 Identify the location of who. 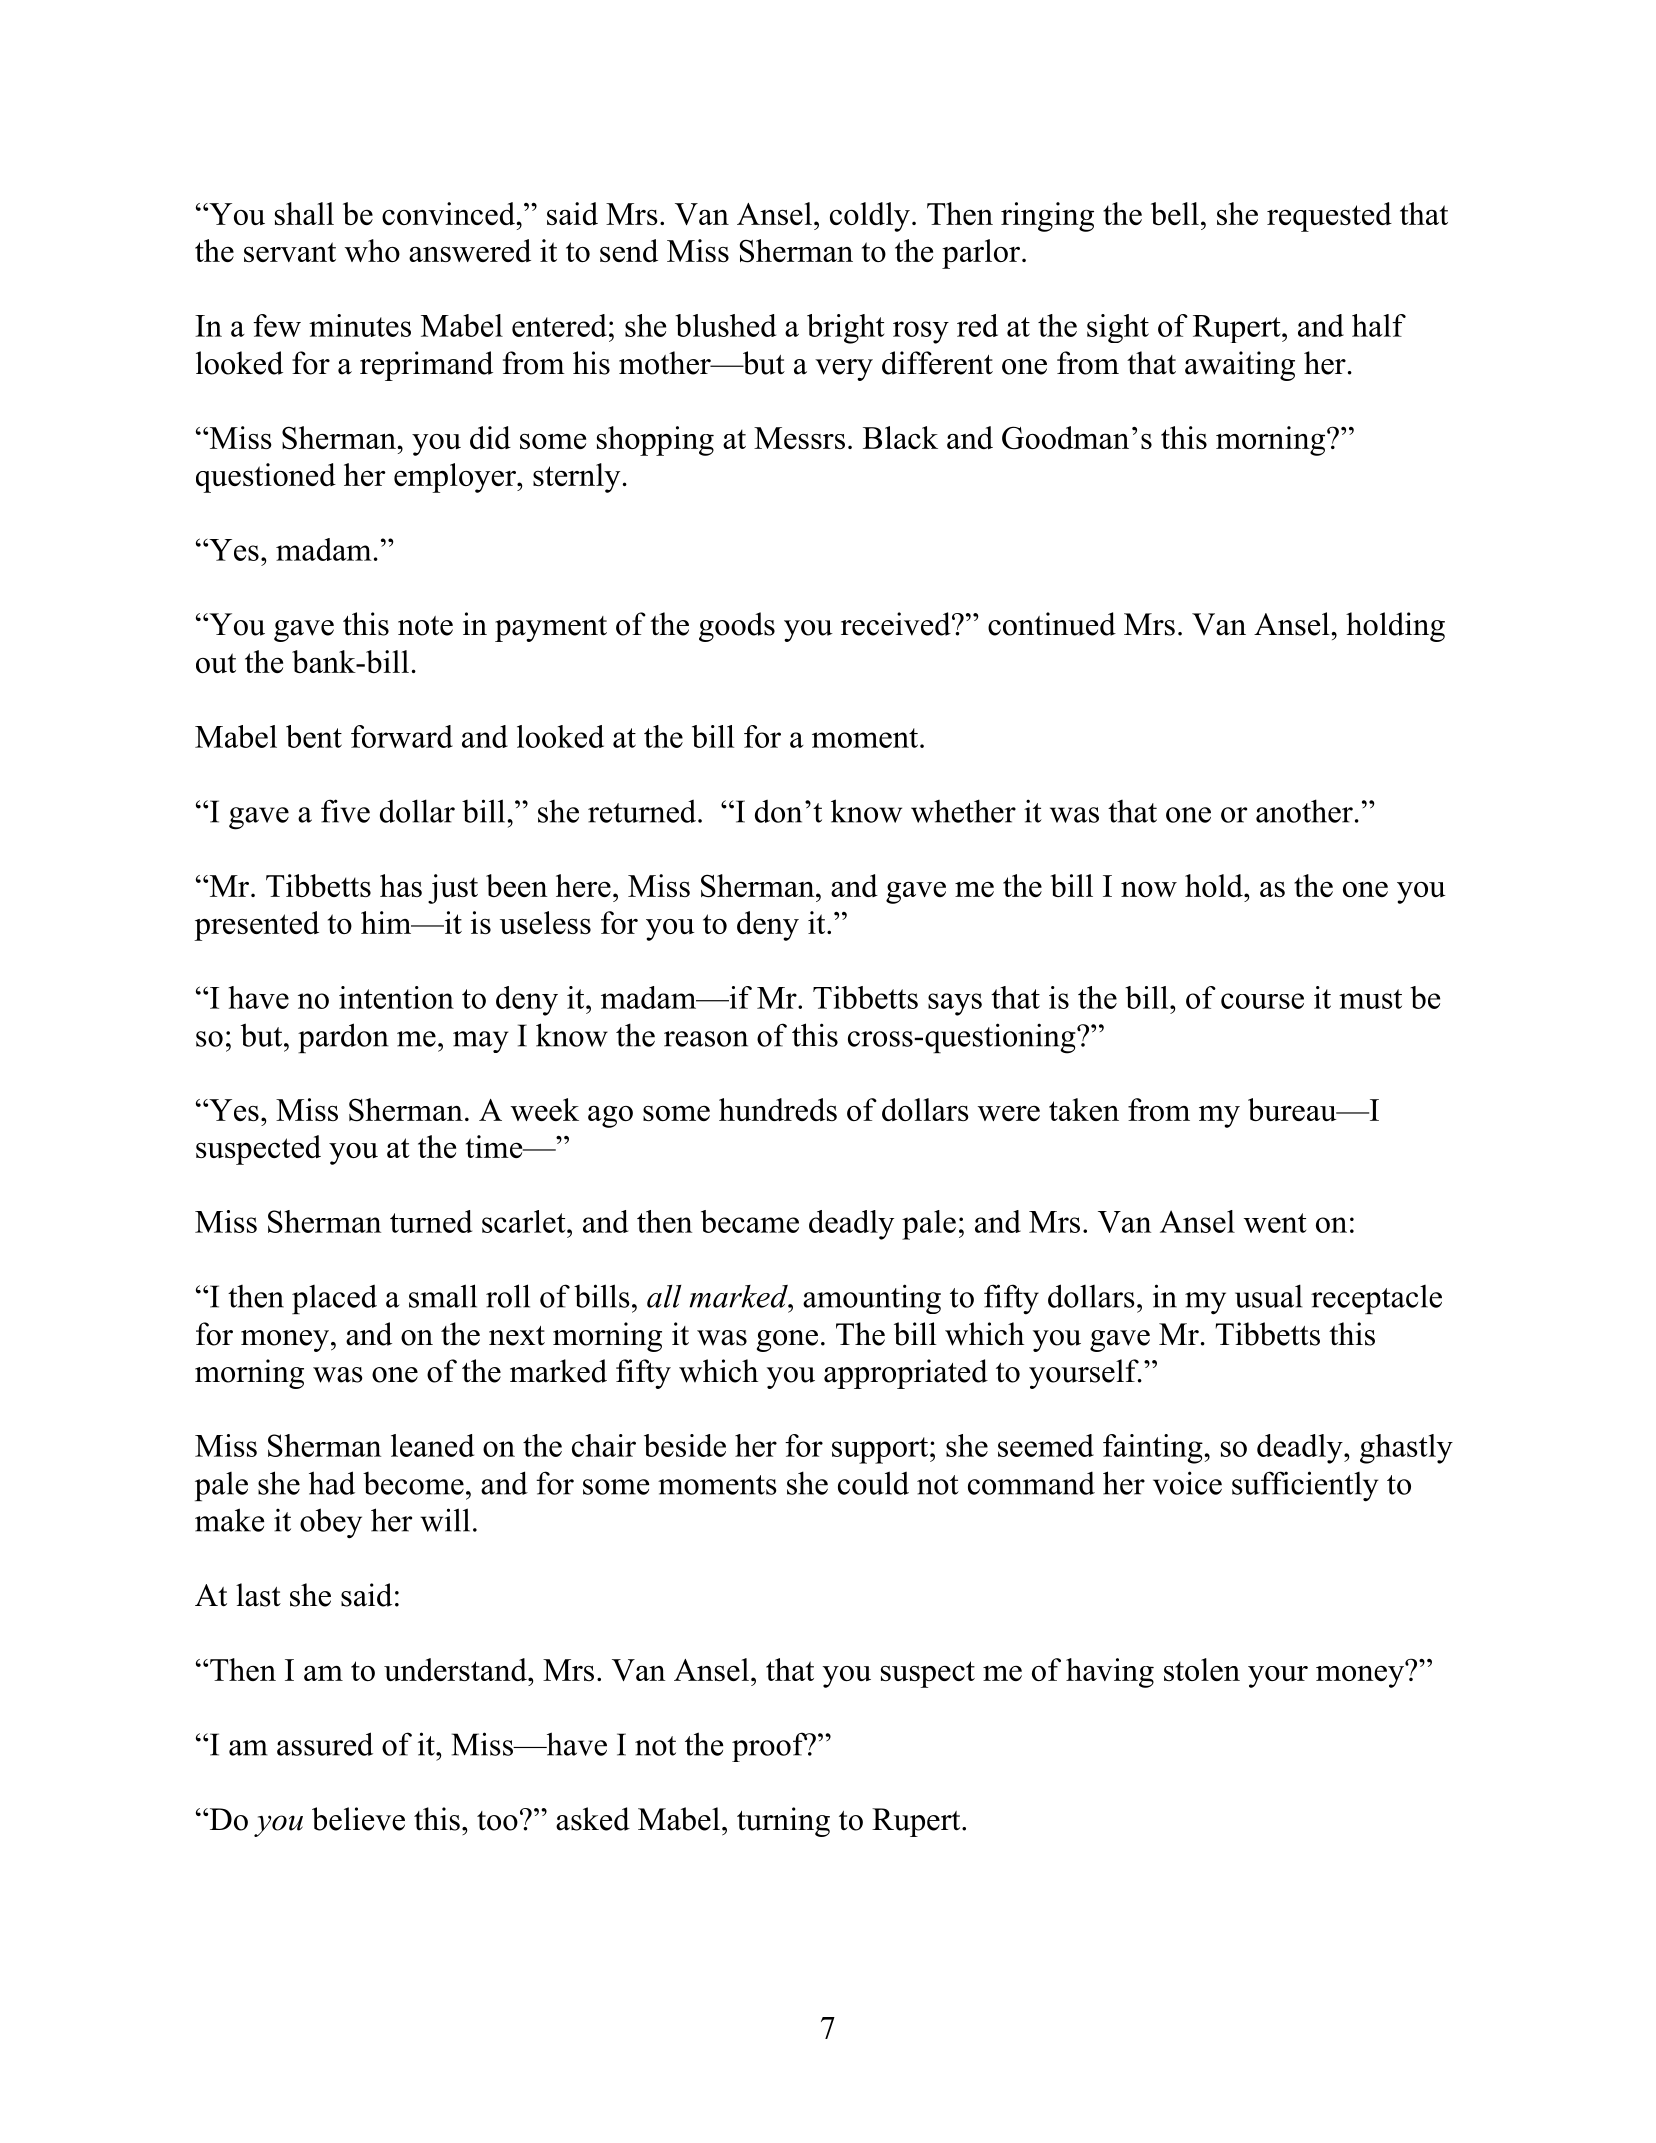
(372, 250).
